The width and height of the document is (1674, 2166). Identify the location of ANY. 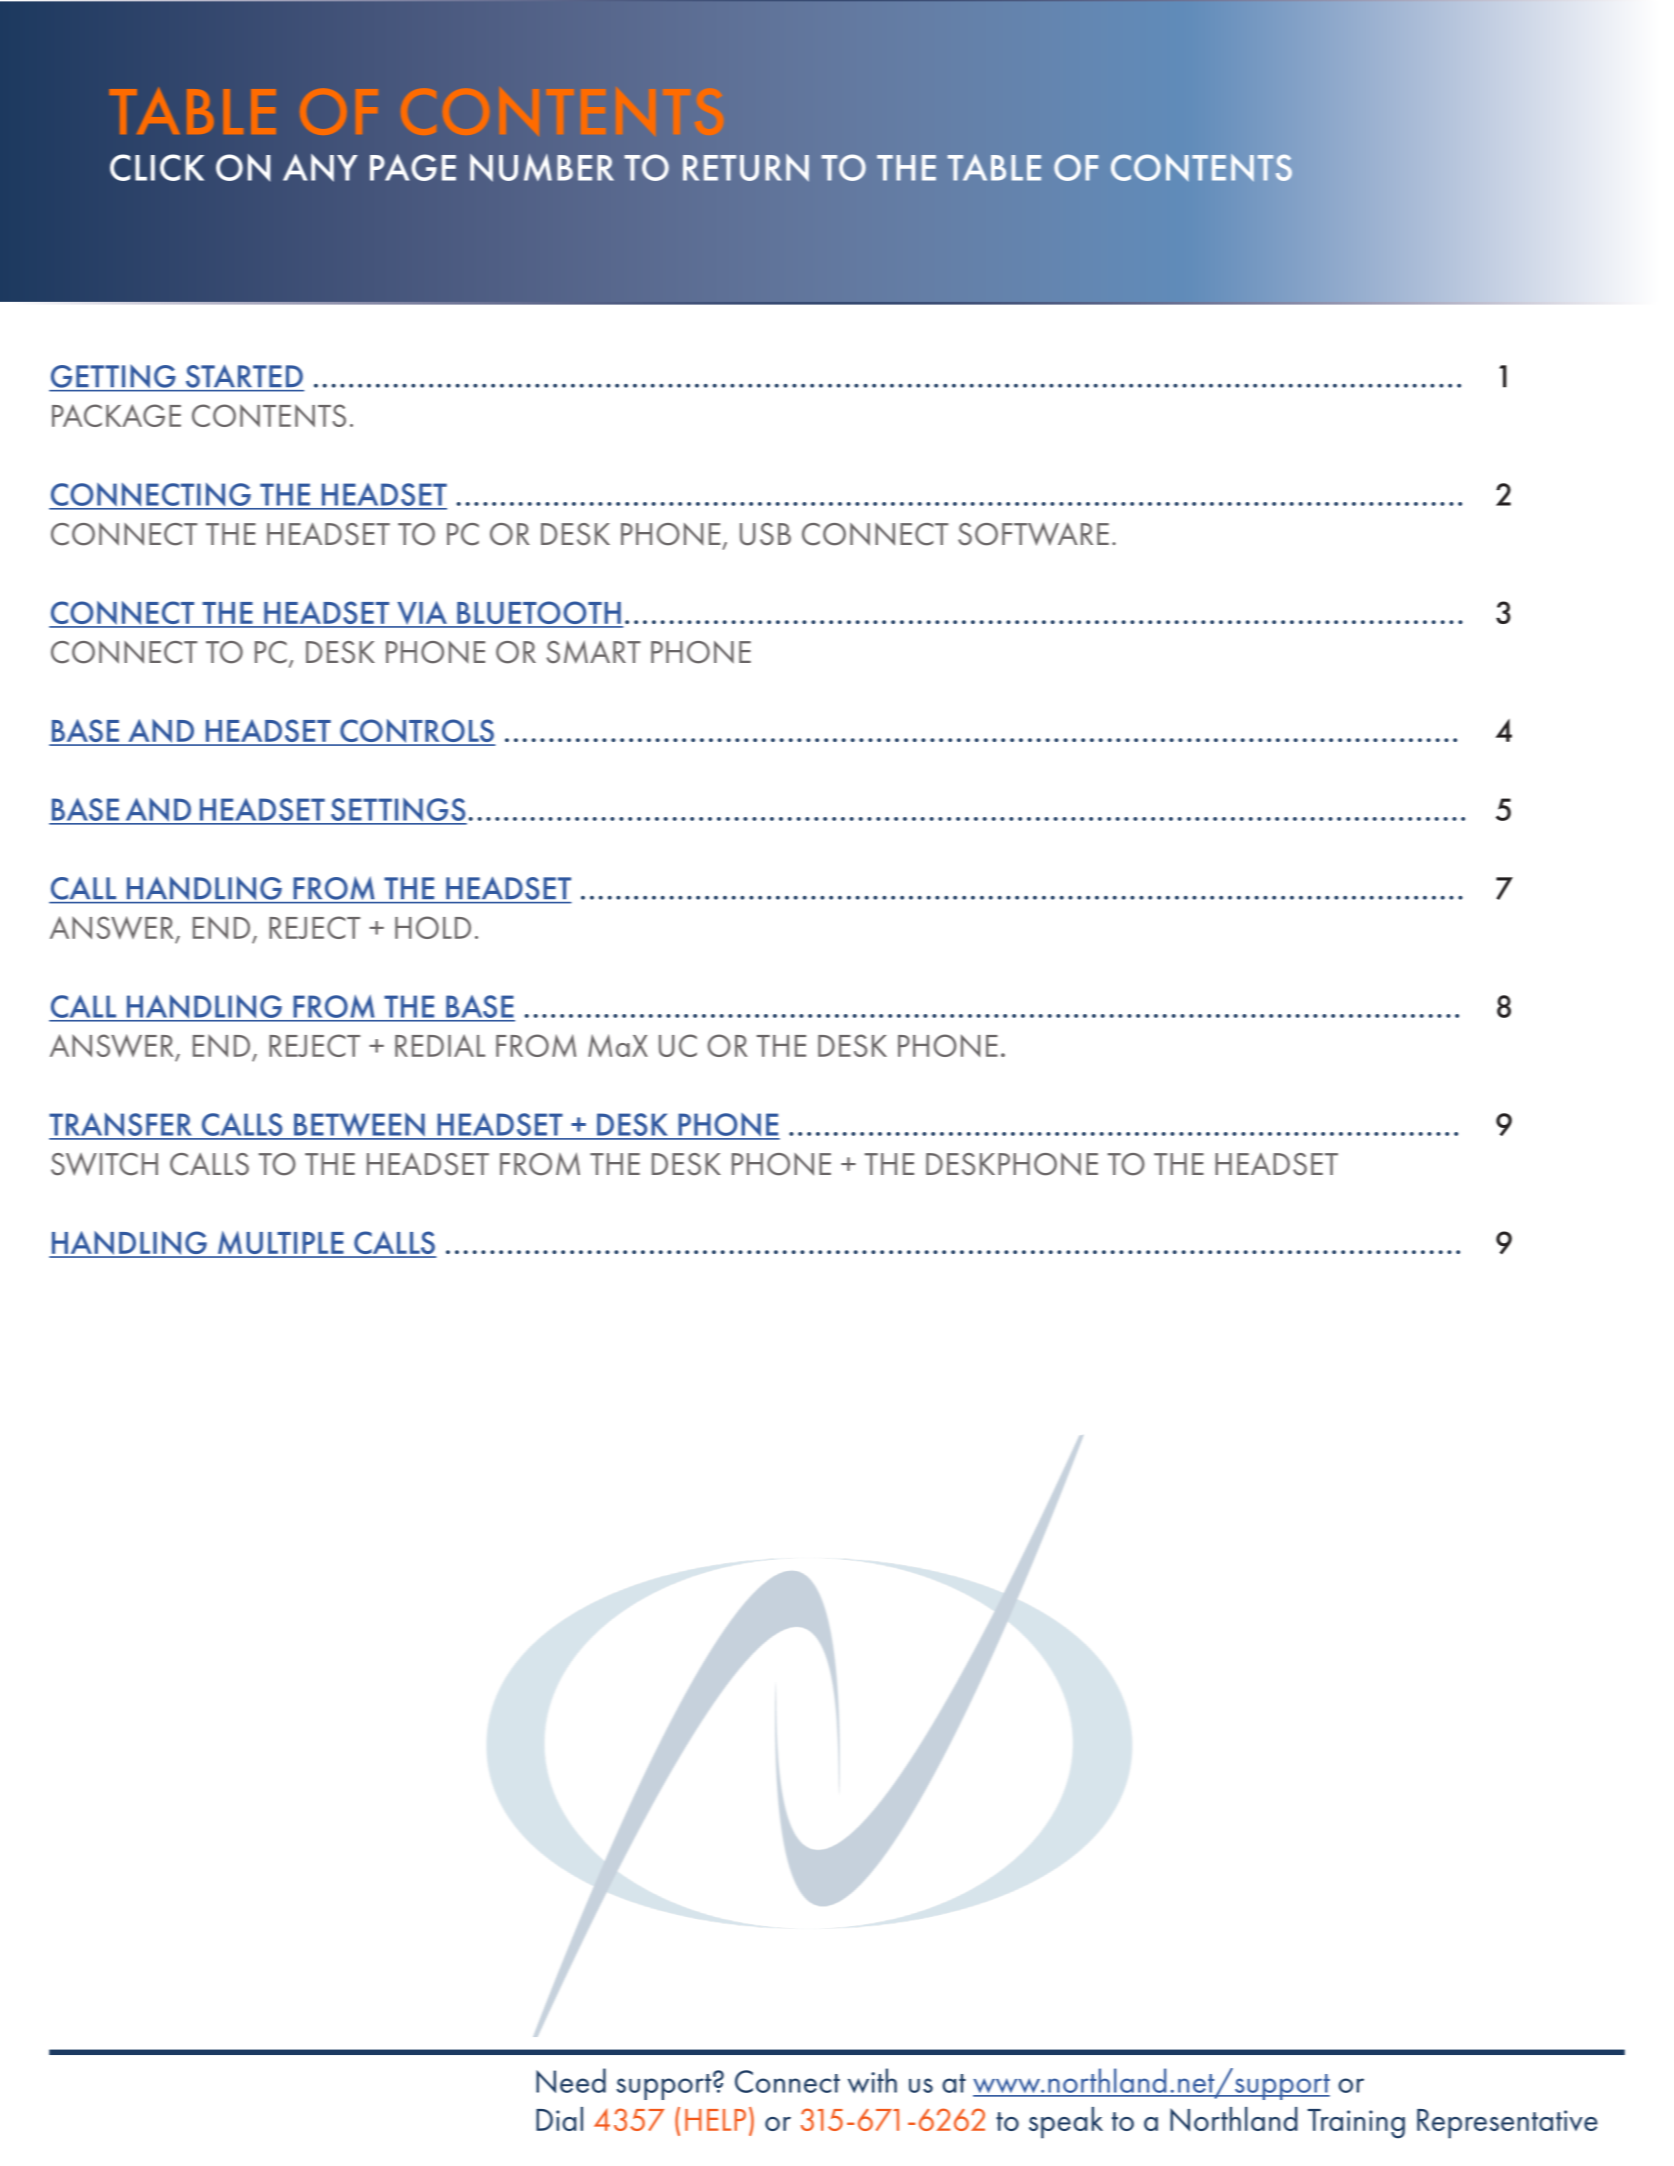
(320, 168).
